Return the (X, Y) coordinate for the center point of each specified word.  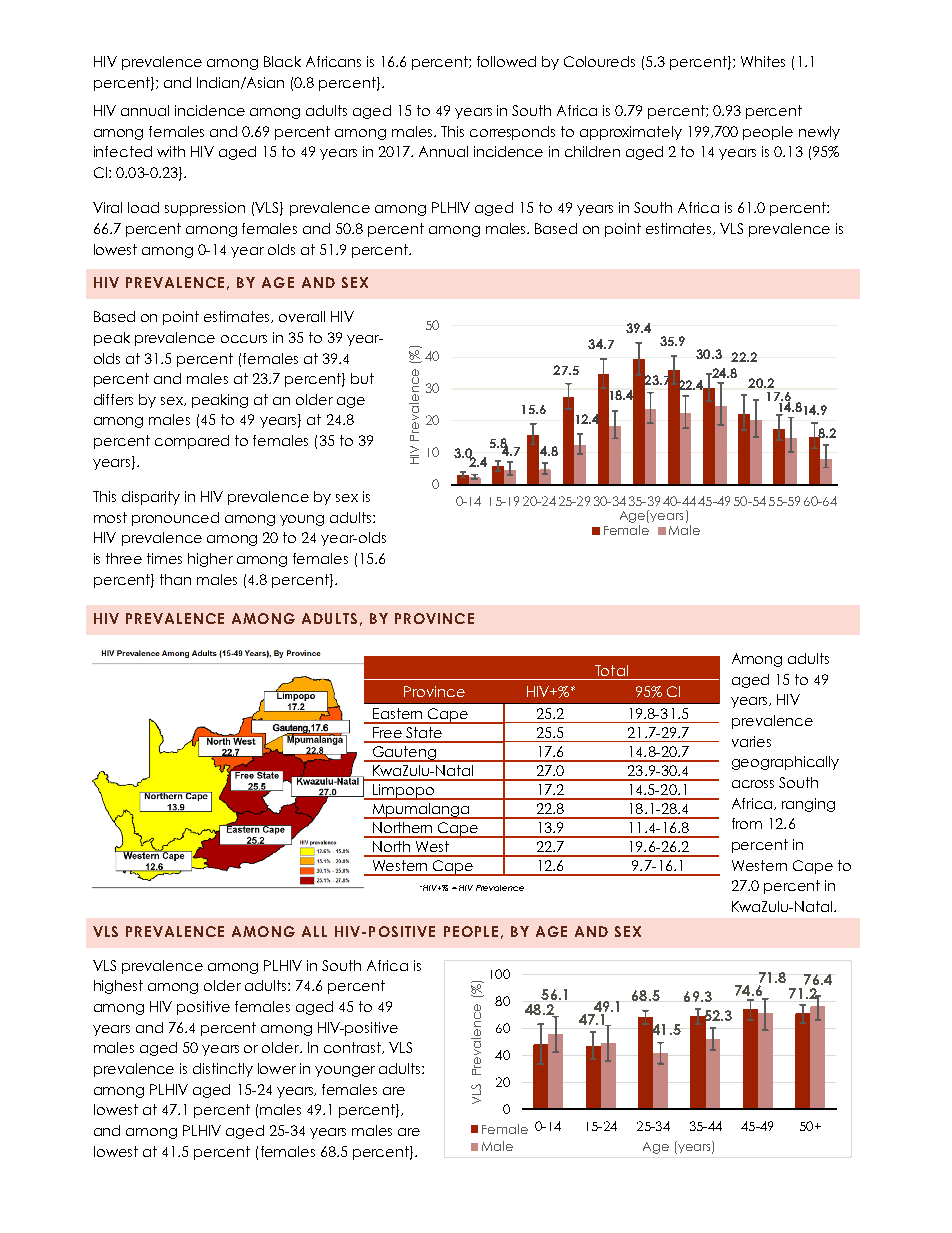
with (171, 151)
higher (210, 560)
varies (751, 741)
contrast (353, 1048)
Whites (763, 61)
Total (611, 670)
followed (506, 61)
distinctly (223, 1070)
